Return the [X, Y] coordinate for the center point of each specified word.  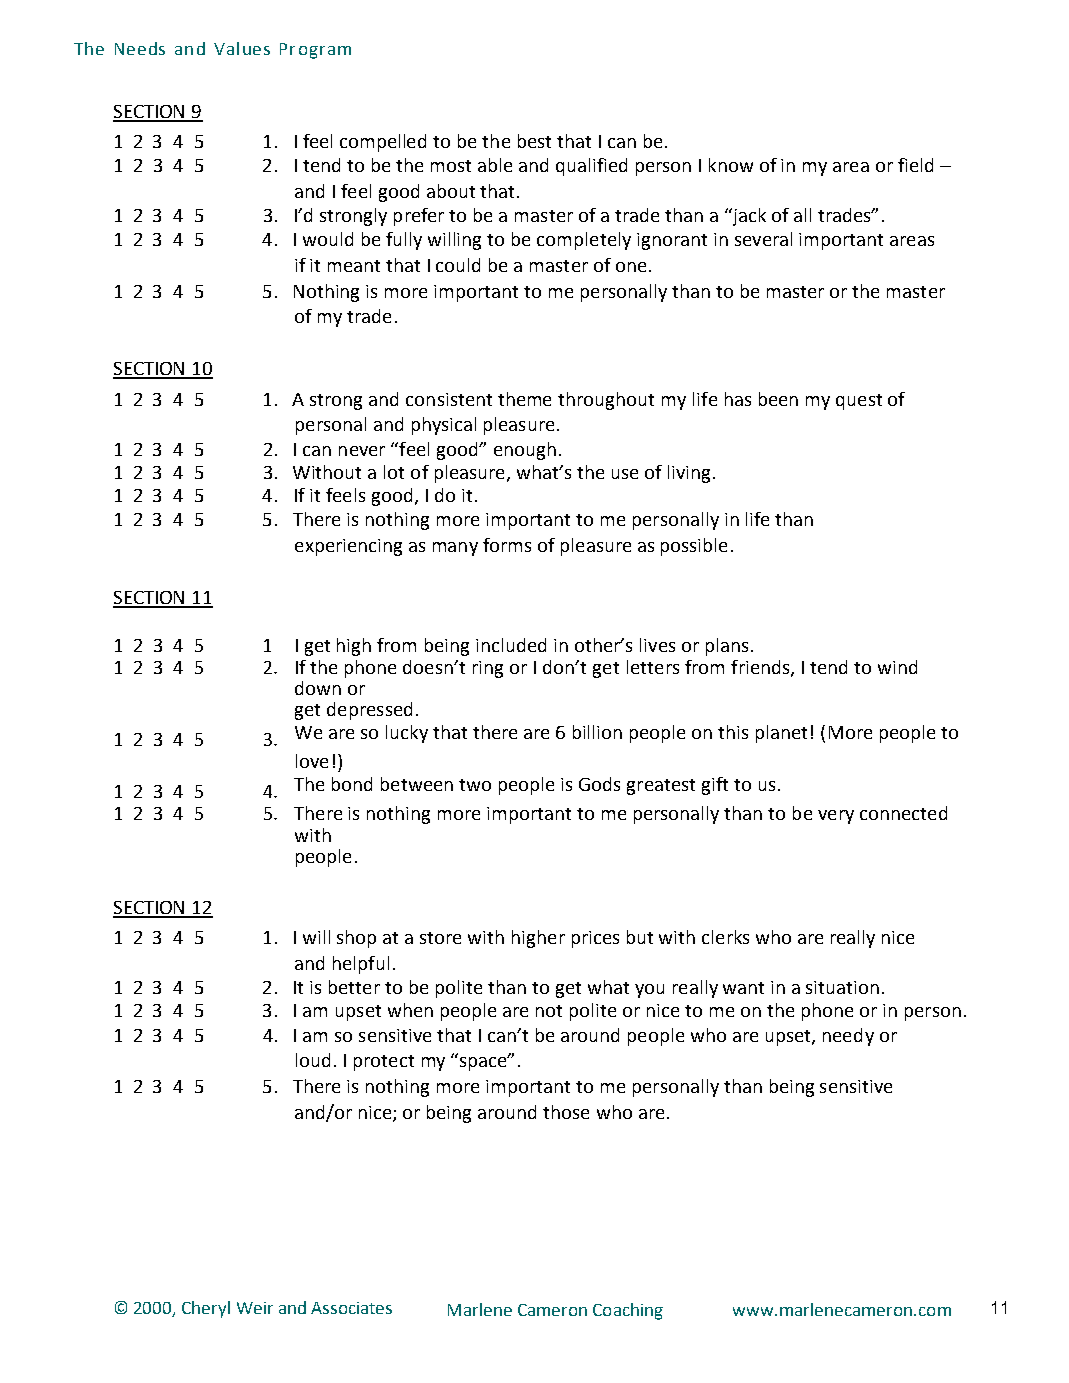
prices [595, 939]
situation [842, 987]
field [915, 165]
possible [694, 547]
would [328, 239]
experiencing [348, 547]
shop [356, 939]
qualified [591, 167]
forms [507, 545]
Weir [255, 1308]
